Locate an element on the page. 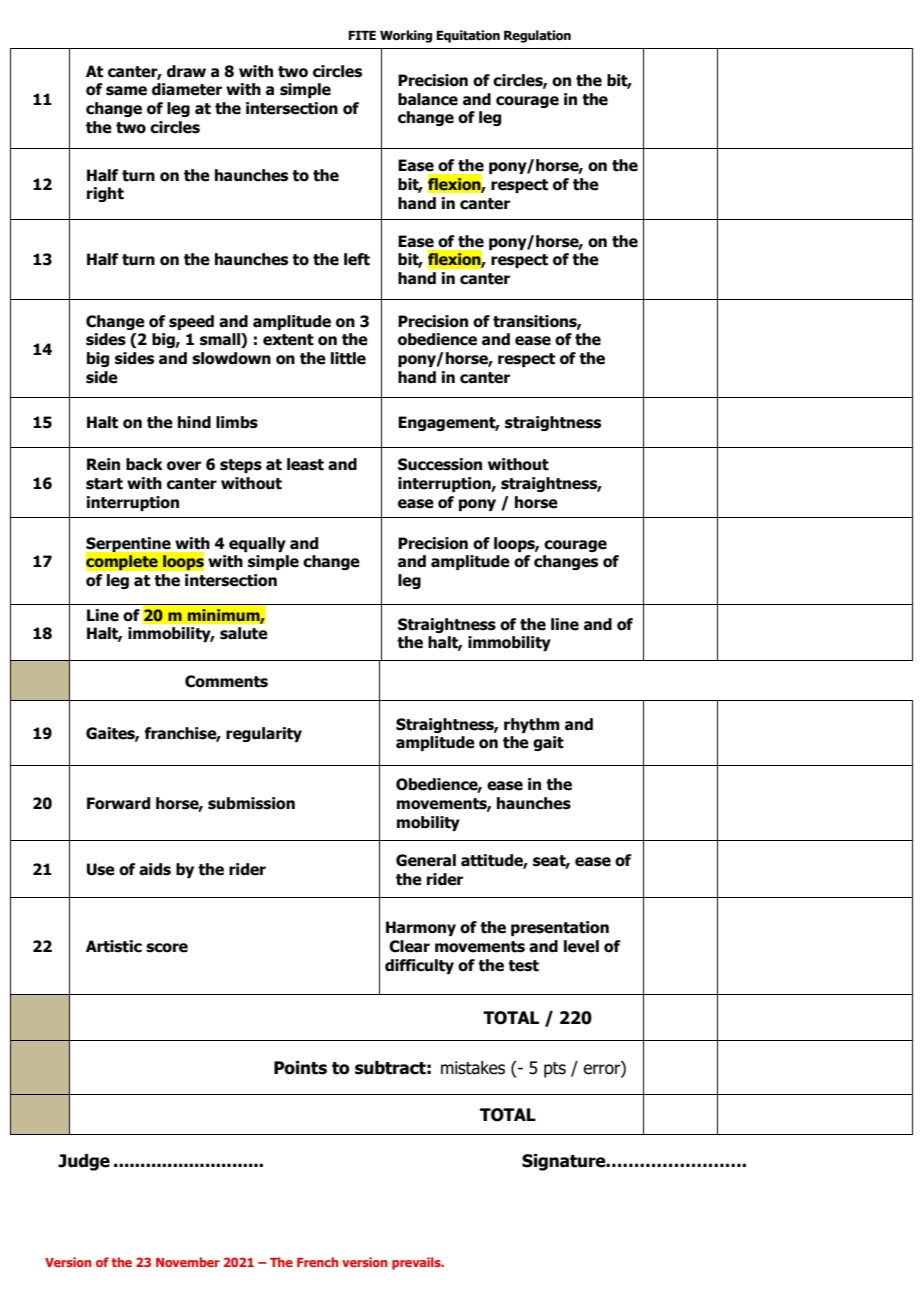 The width and height of the document is (924, 1307). French is located at coordinates (318, 1262).
